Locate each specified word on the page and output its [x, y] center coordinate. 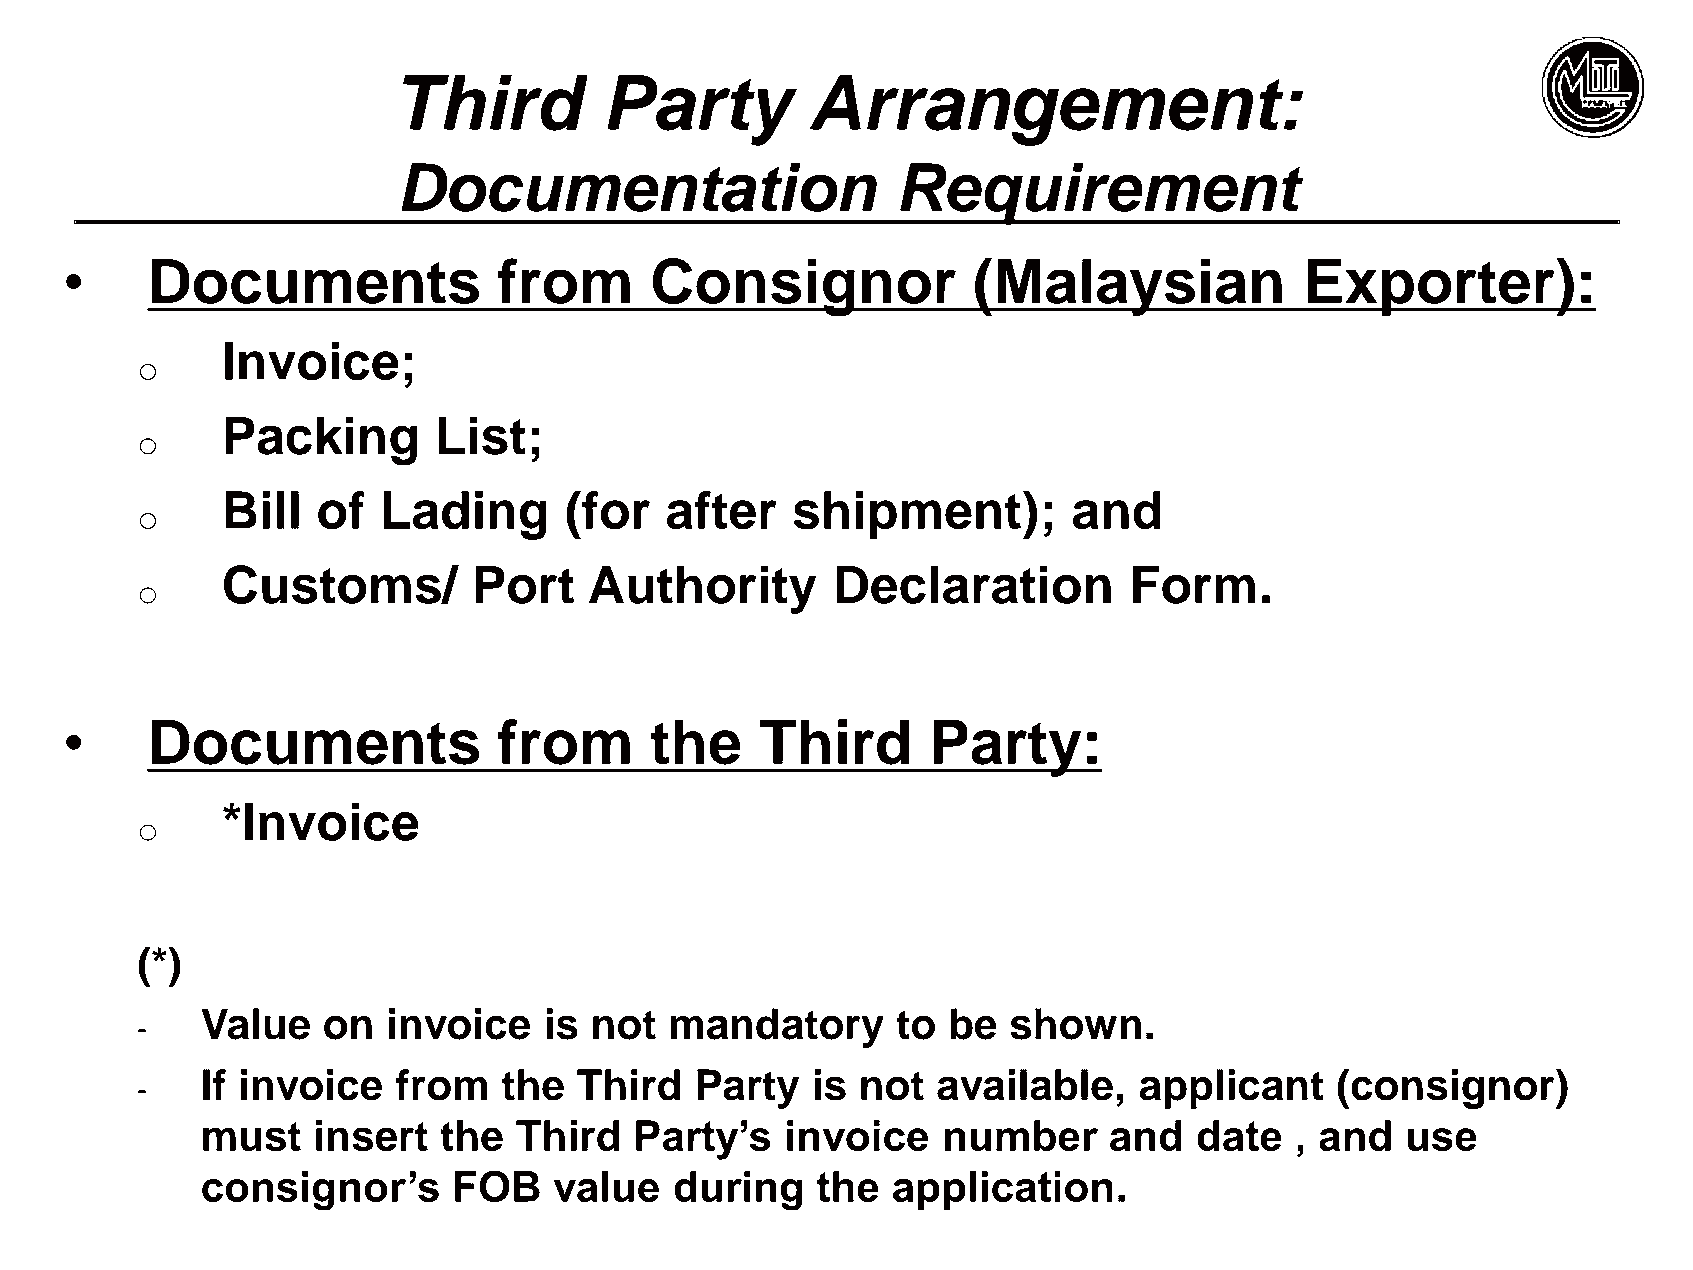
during [738, 1191]
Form [1194, 585]
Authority [702, 589]
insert [372, 1136]
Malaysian [1139, 287]
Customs [333, 584]
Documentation [639, 188]
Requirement [1102, 195]
